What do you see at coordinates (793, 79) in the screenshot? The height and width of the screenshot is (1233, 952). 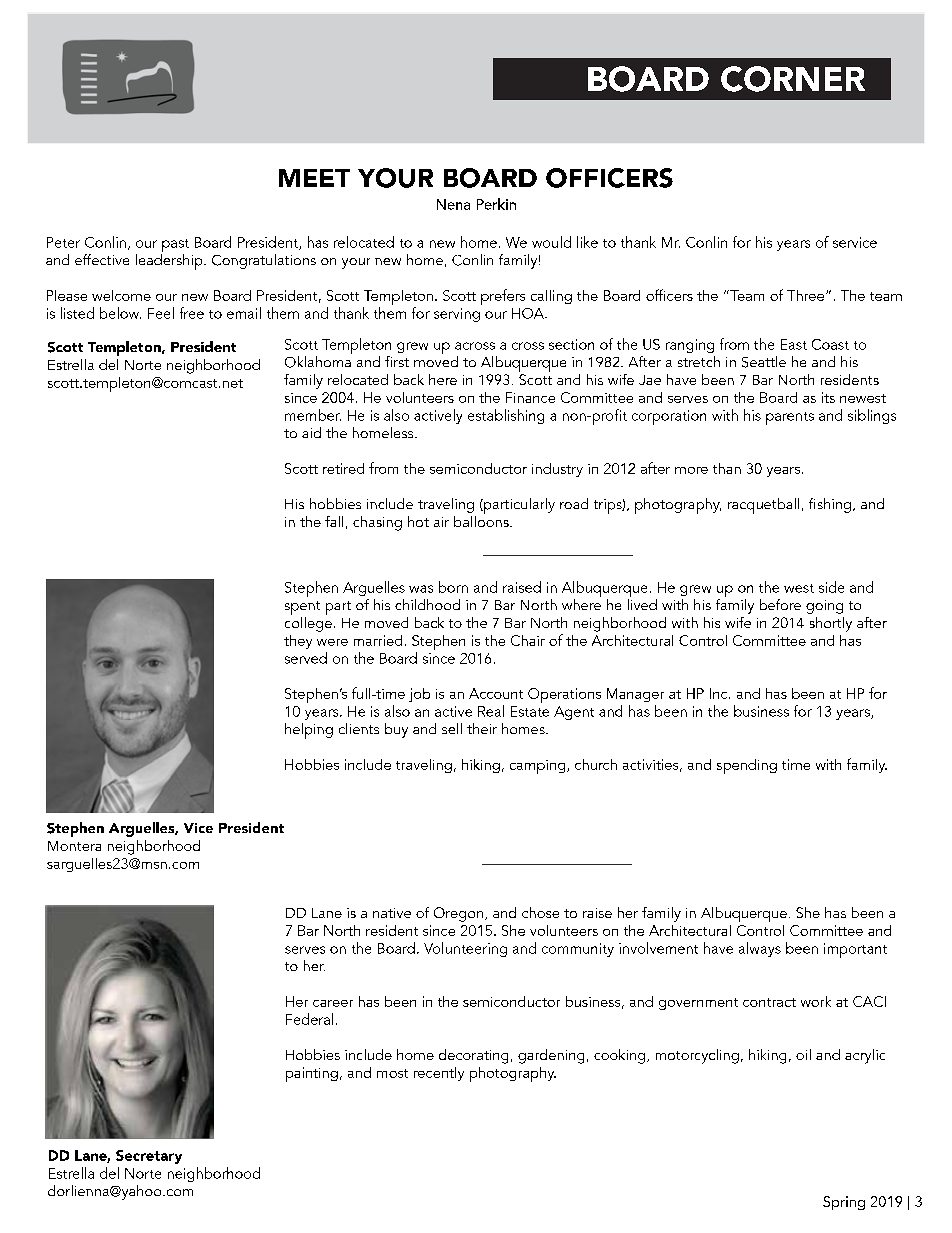 I see `CORNER` at bounding box center [793, 79].
